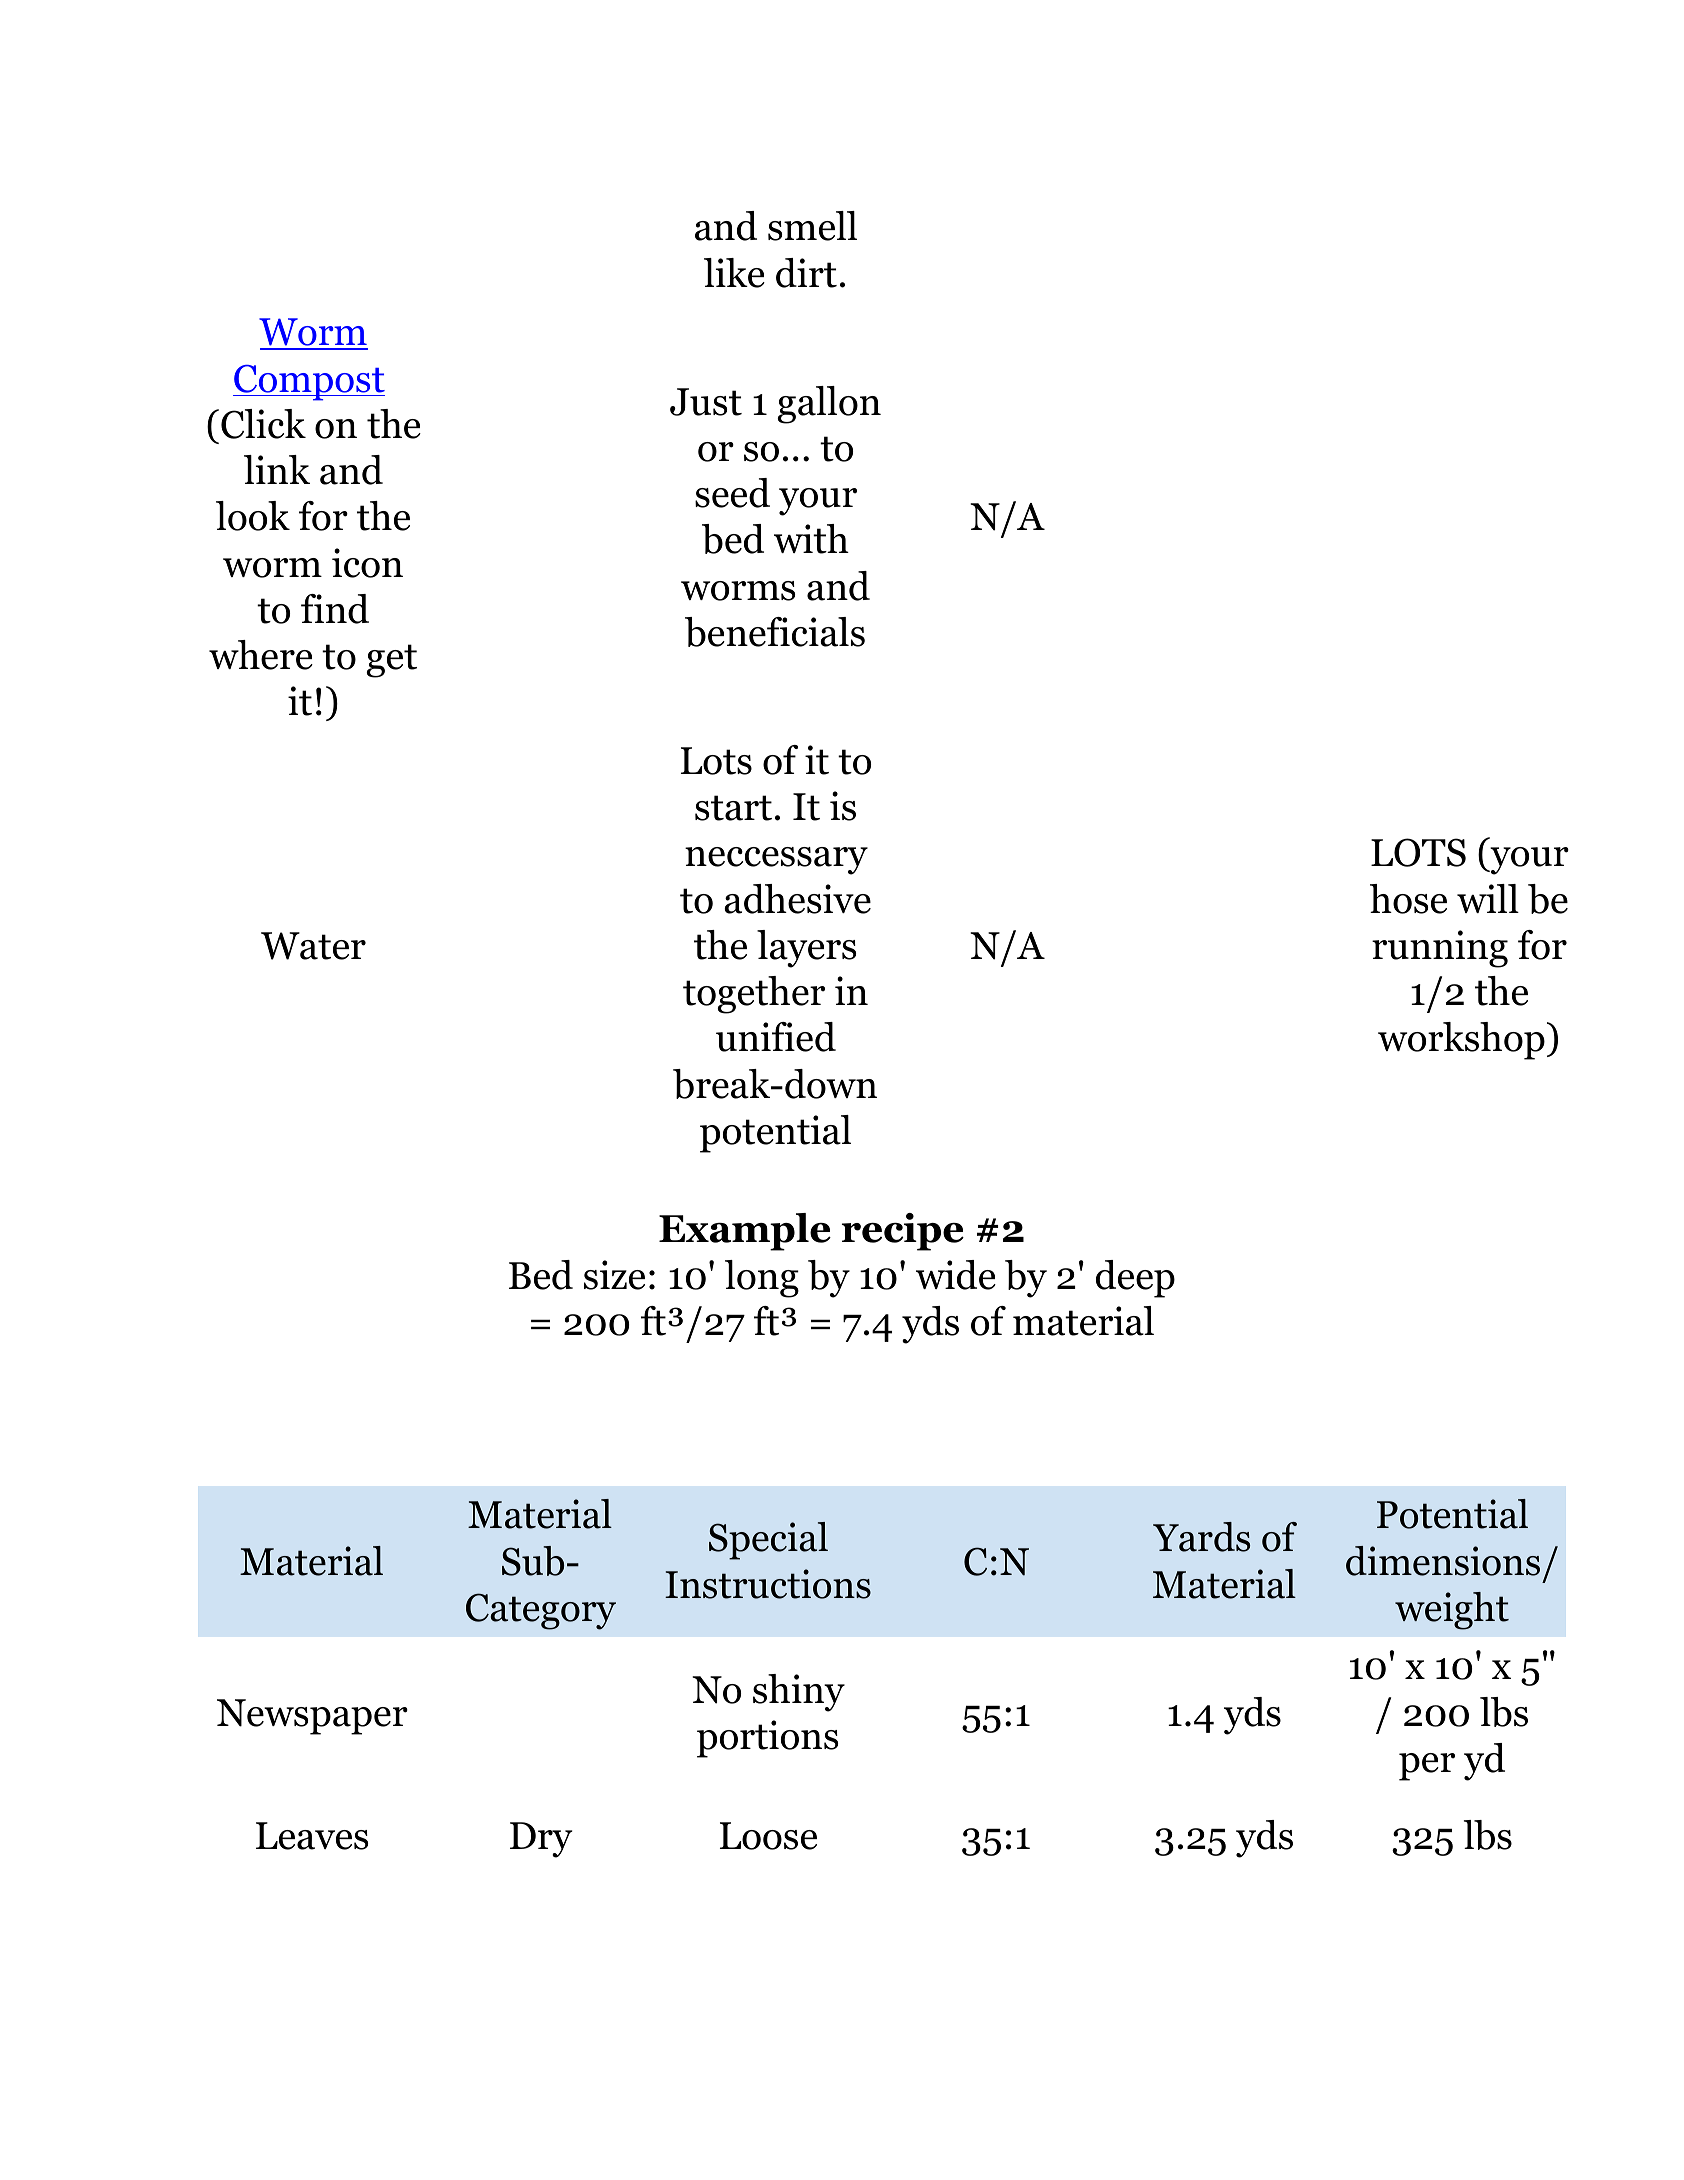 The height and width of the screenshot is (2180, 1684). Describe the element at coordinates (806, 273) in the screenshot. I see `dirt` at that location.
